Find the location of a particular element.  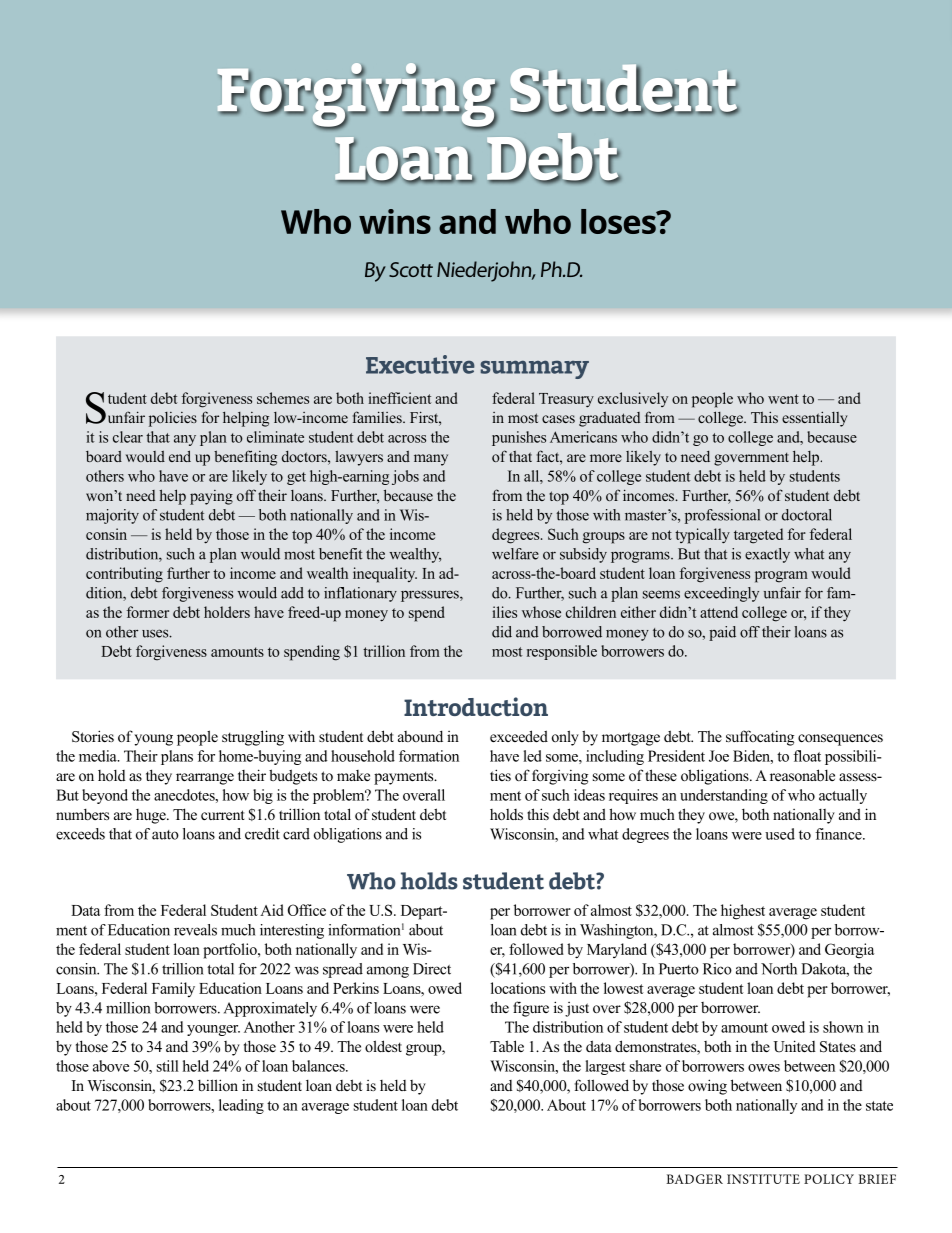

exactly is located at coordinates (767, 555).
